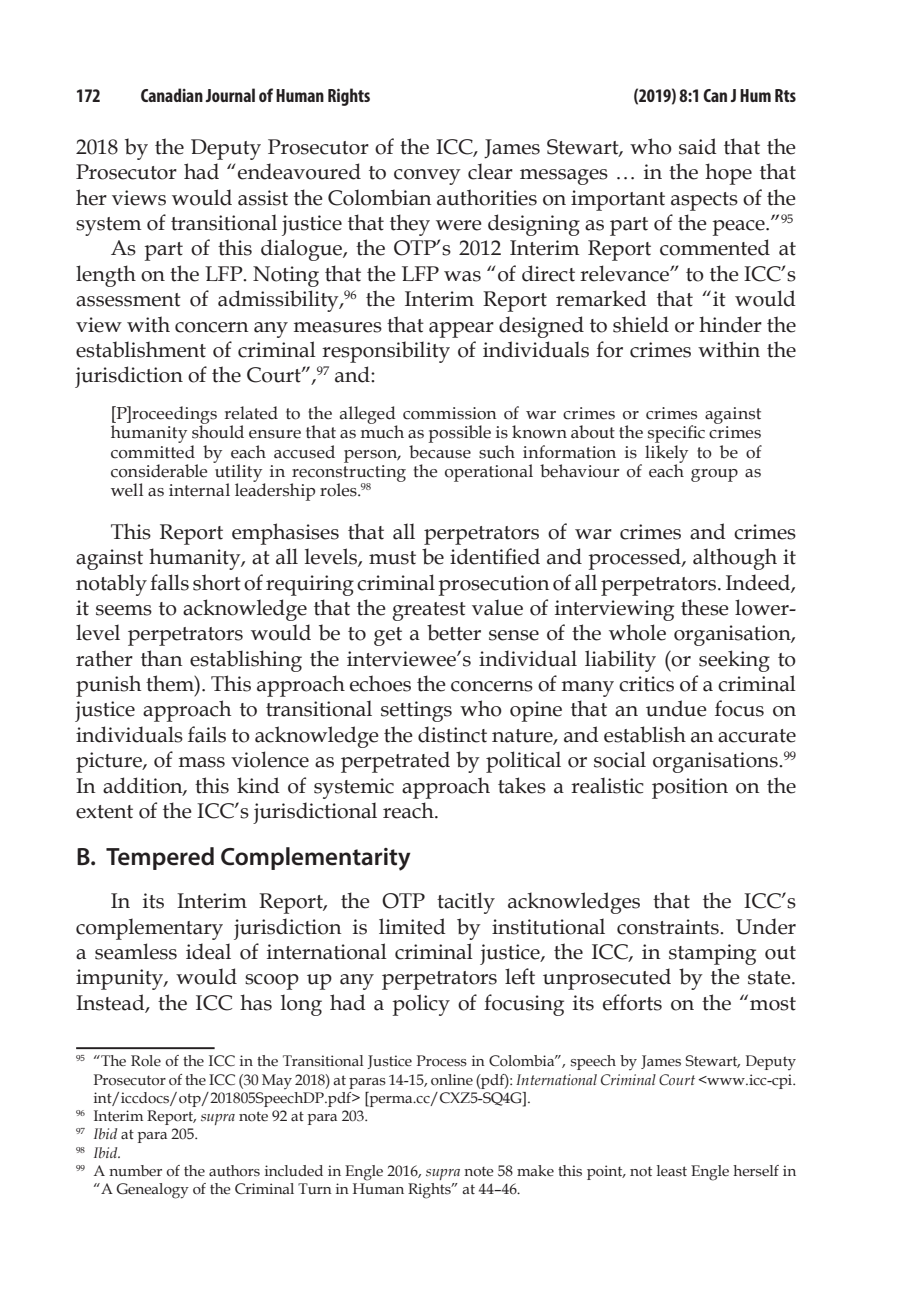 This screenshot has width=900, height=1316. Describe the element at coordinates (159, 471) in the screenshot. I see `considerable` at that location.
